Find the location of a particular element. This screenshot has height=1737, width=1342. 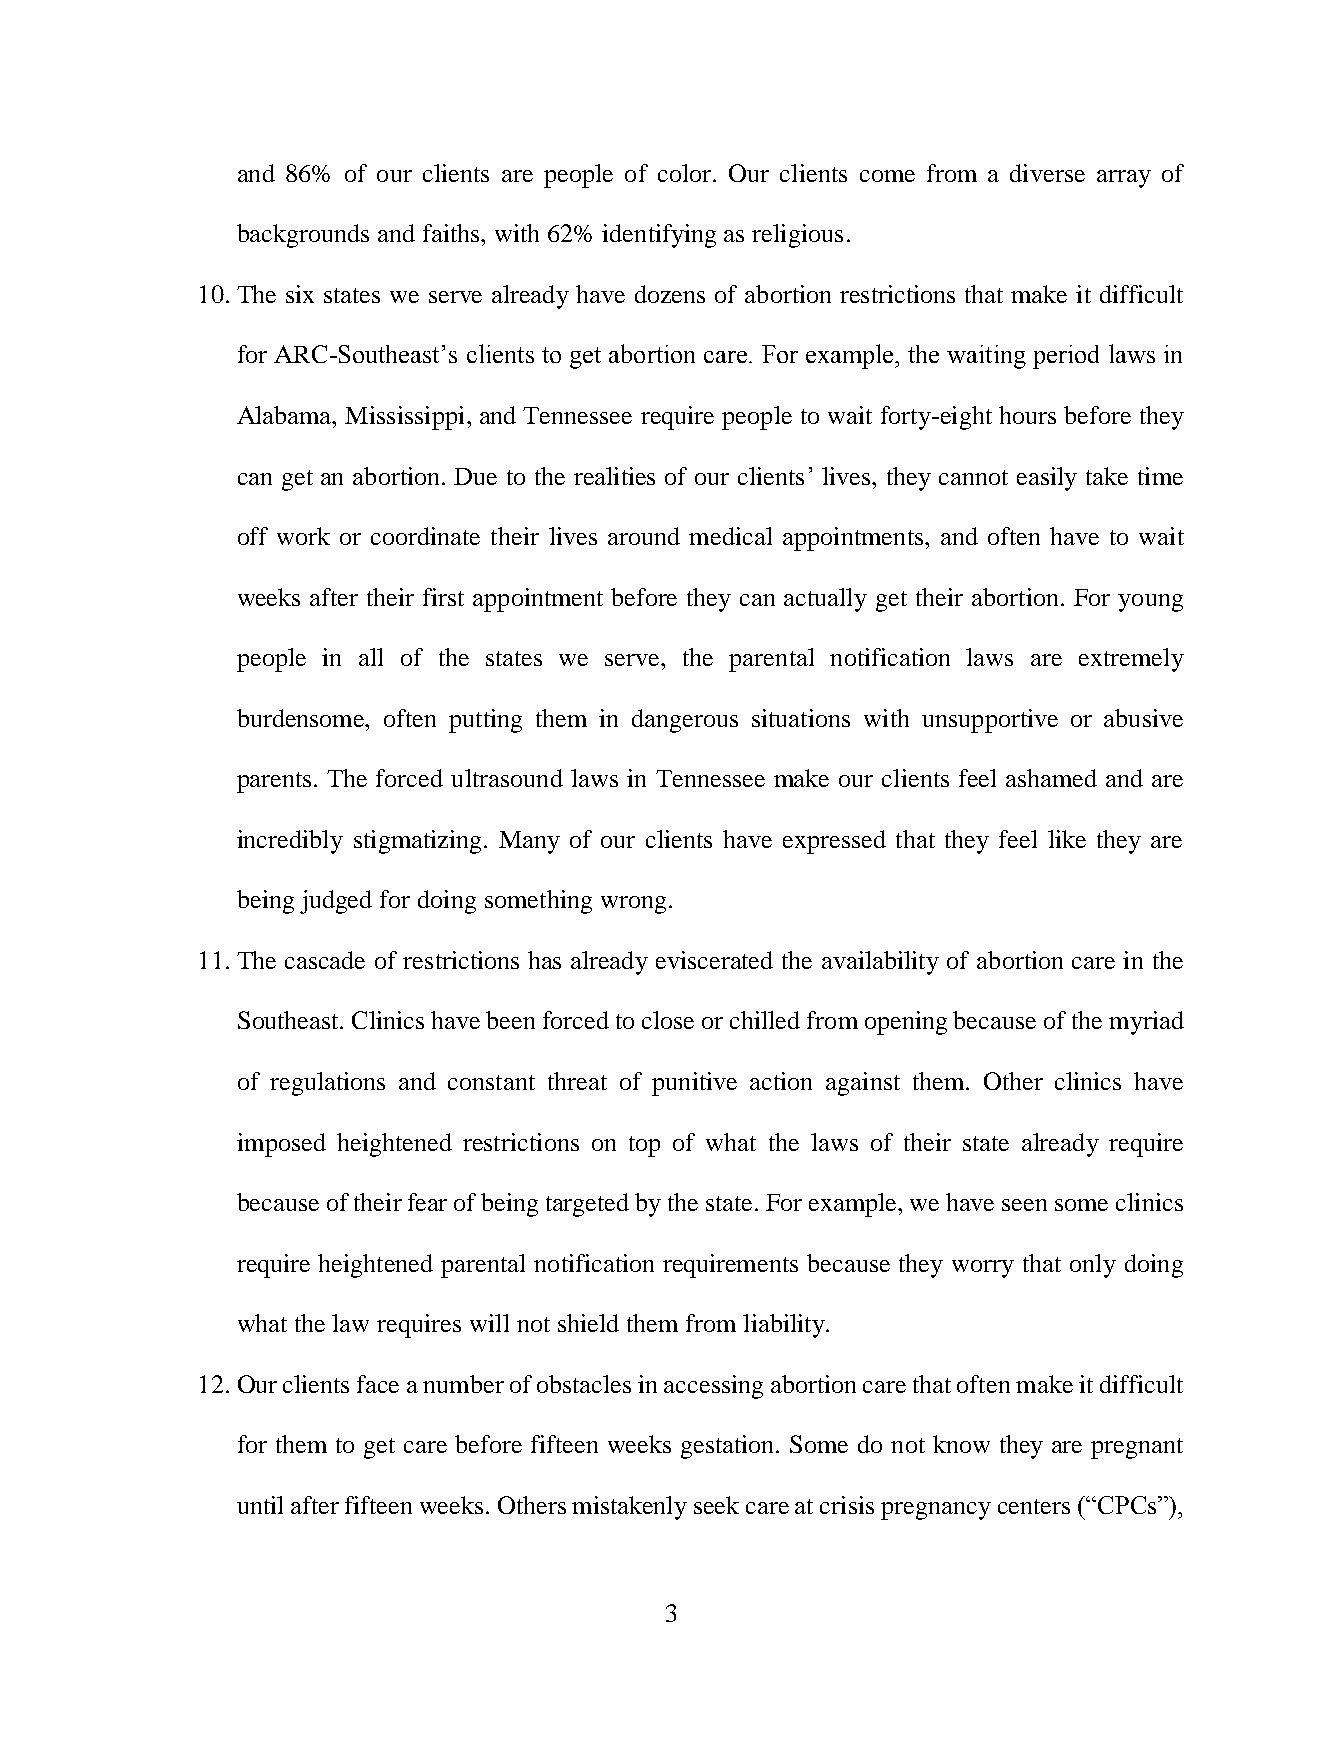

backgrounds is located at coordinates (303, 236).
